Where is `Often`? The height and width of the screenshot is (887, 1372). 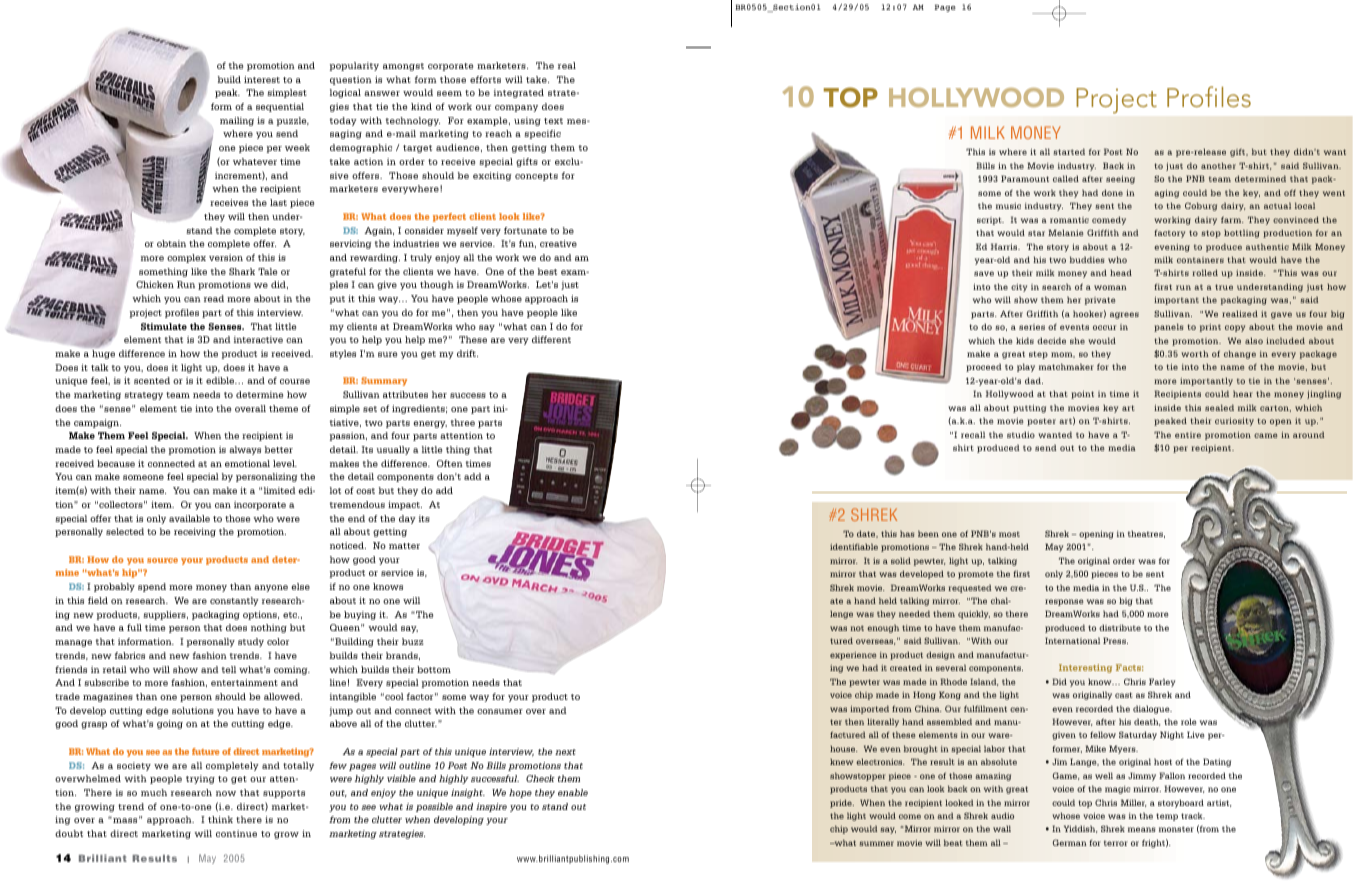
Often is located at coordinates (450, 463).
